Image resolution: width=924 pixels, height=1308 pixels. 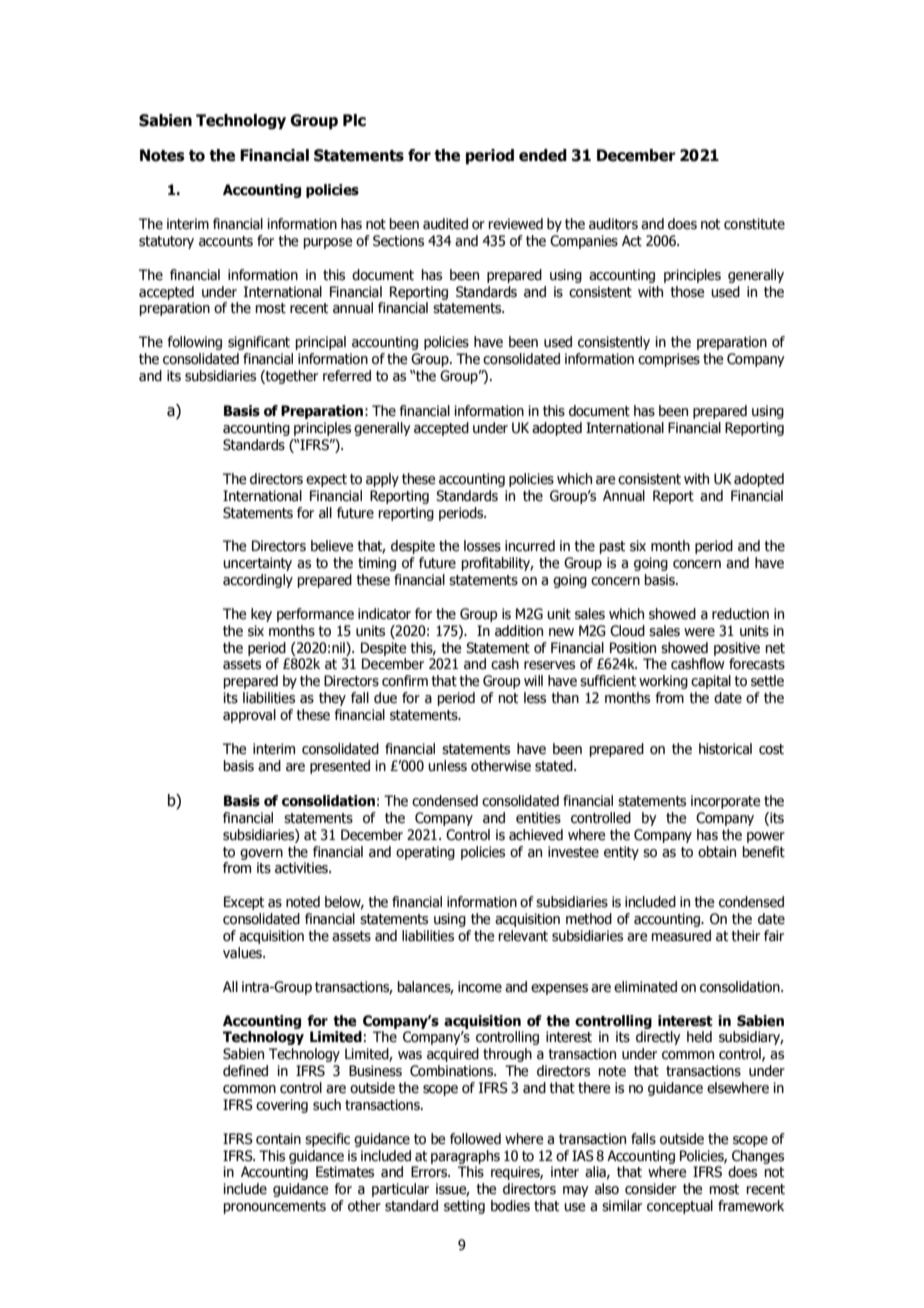 What do you see at coordinates (519, 631) in the page?
I see `addition` at bounding box center [519, 631].
